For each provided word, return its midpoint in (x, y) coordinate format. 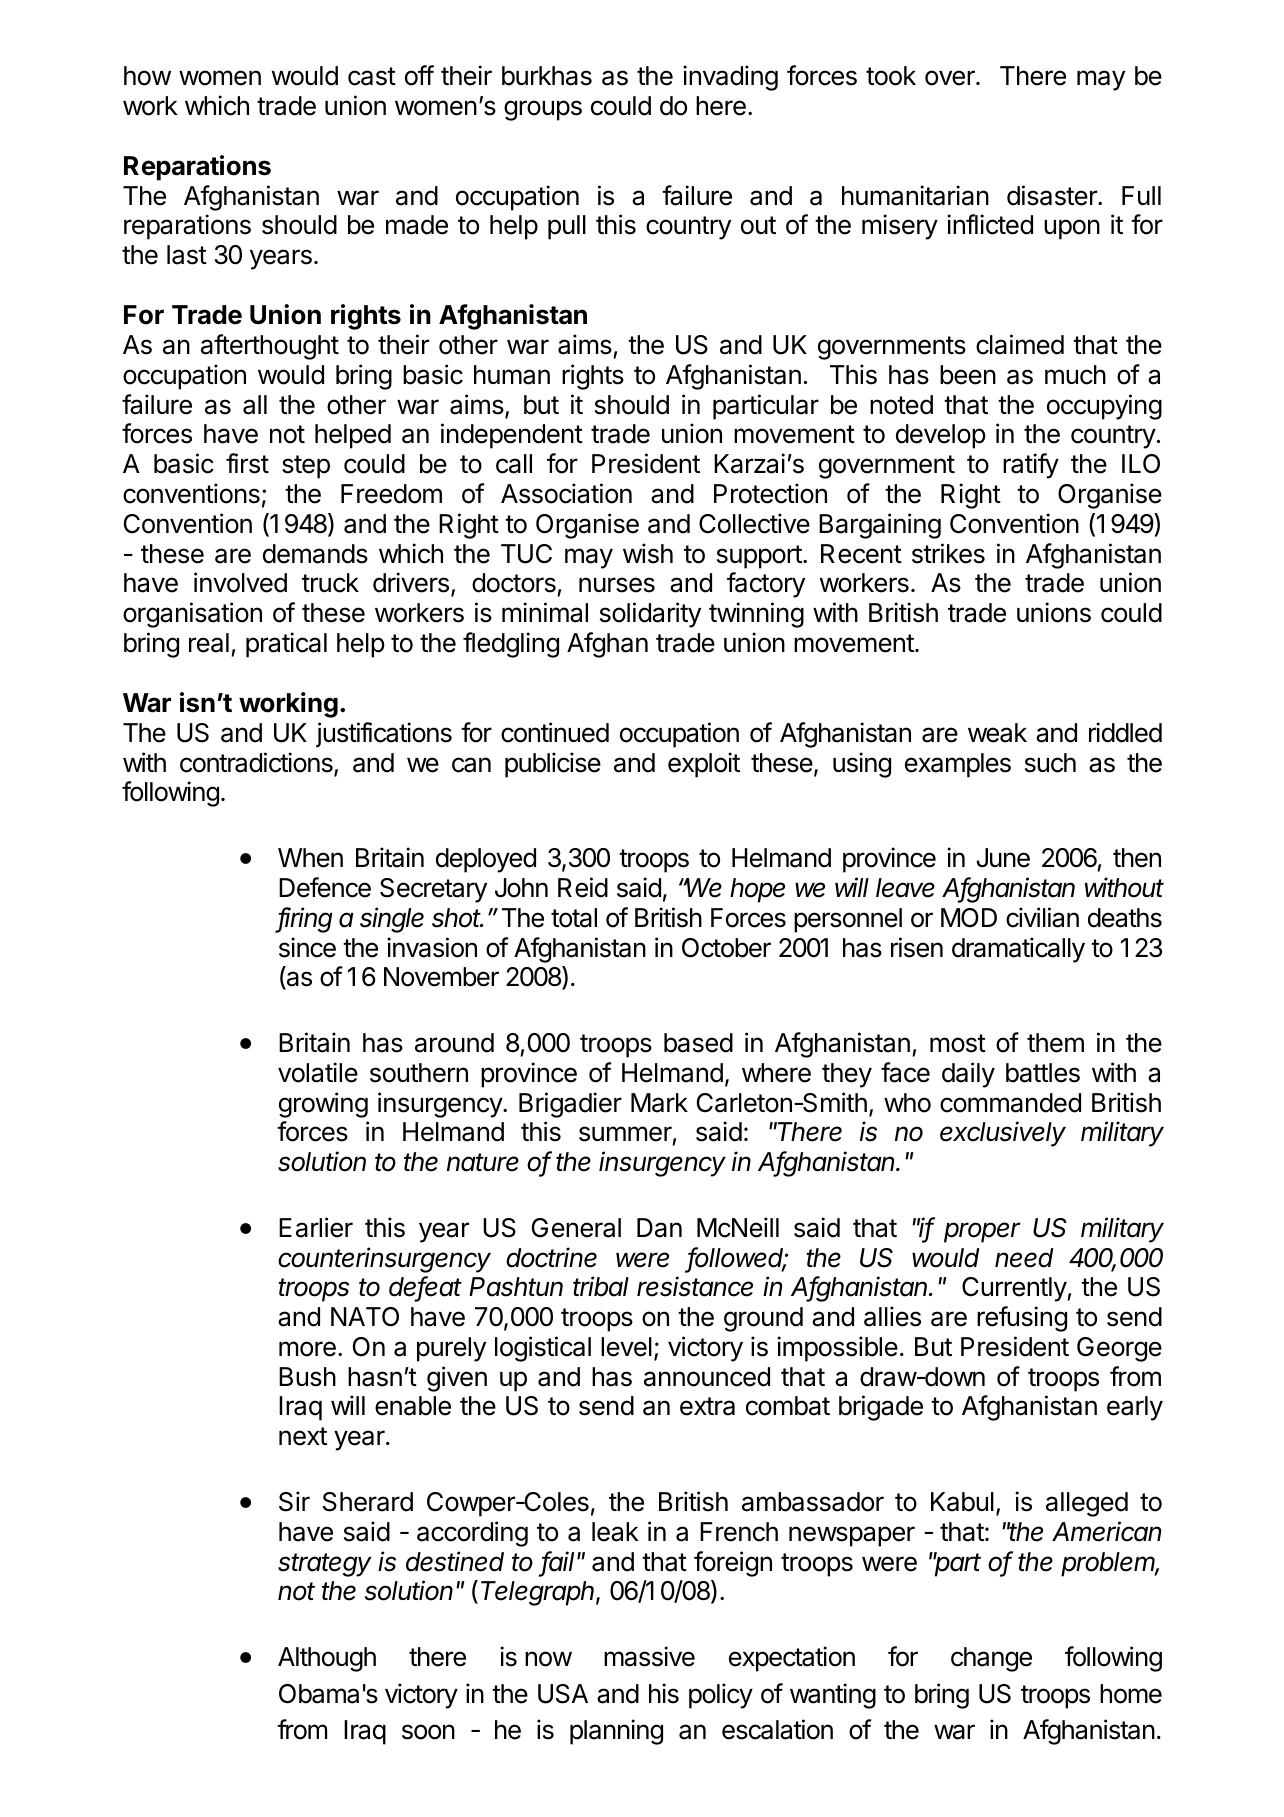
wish (648, 553)
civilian (1042, 917)
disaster (1053, 195)
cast (372, 76)
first (247, 463)
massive (649, 1656)
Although (327, 1659)
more (307, 1349)
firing (305, 920)
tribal (601, 1286)
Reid (583, 887)
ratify (1031, 466)
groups (543, 110)
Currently (1015, 1289)
